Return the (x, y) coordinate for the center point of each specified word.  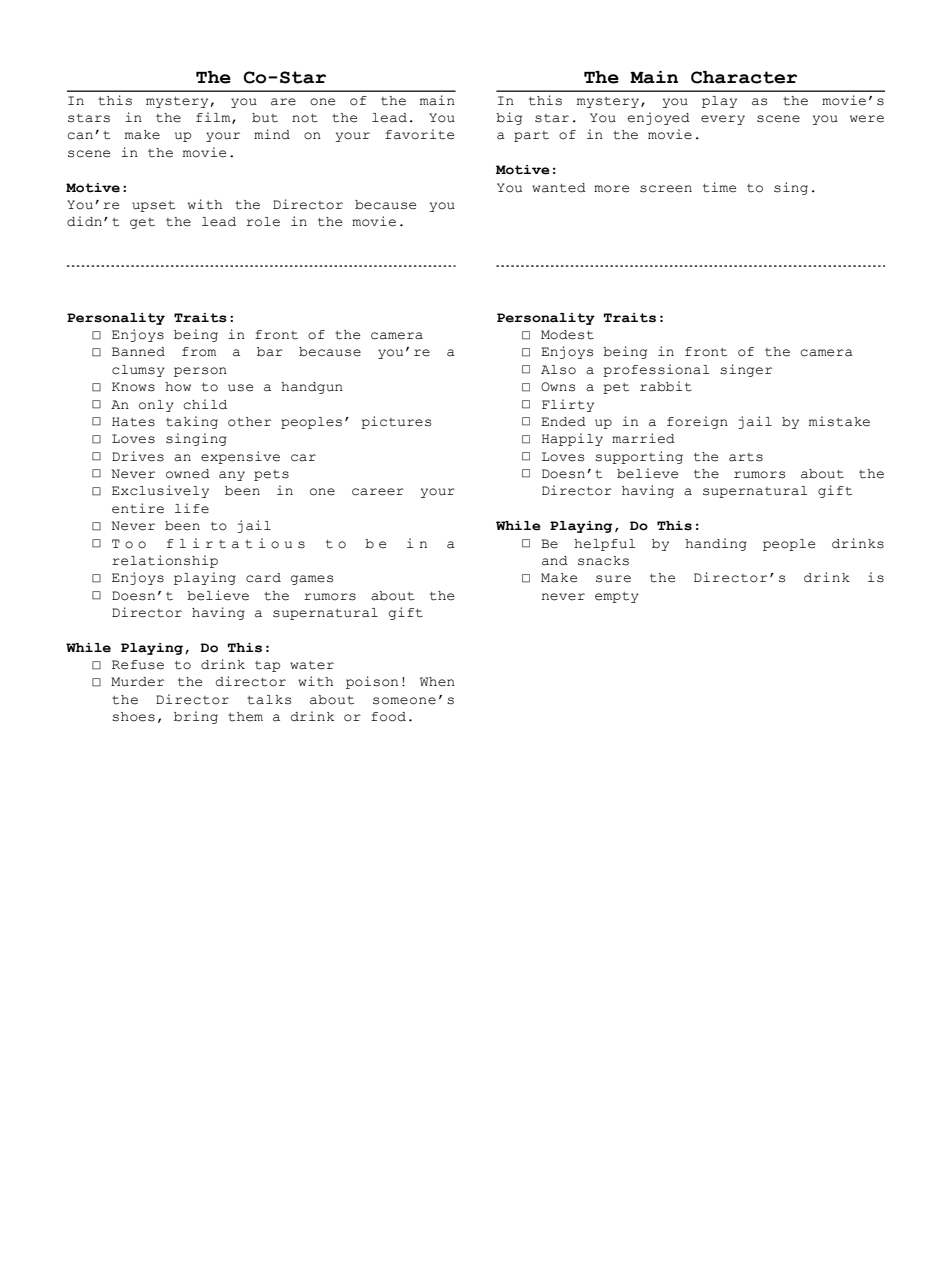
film (214, 118)
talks (269, 700)
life (192, 508)
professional (656, 370)
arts (746, 457)
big (509, 118)
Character (744, 77)
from (199, 352)
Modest (567, 335)
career (378, 492)
